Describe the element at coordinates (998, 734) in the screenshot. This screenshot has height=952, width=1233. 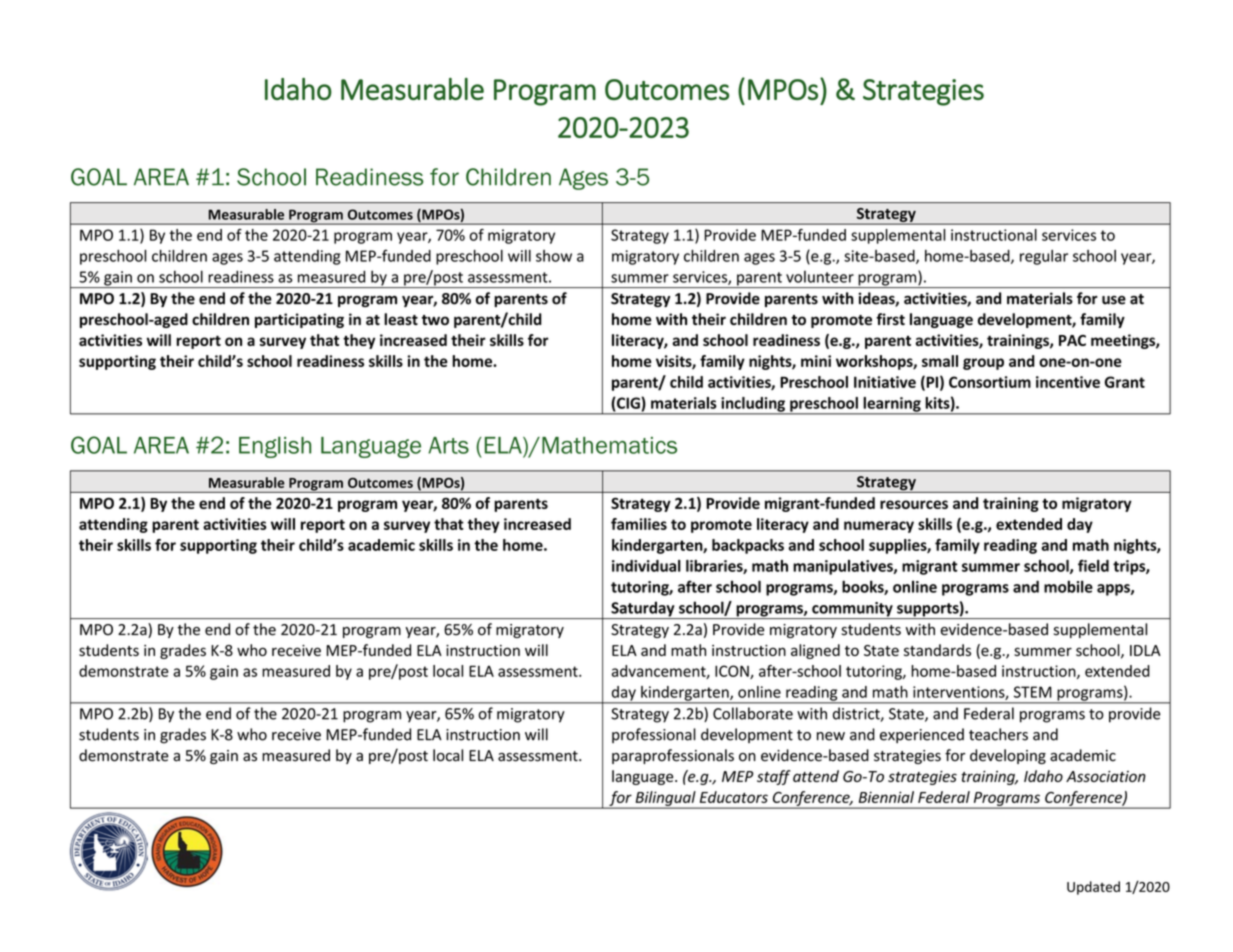
I see `teachers` at that location.
